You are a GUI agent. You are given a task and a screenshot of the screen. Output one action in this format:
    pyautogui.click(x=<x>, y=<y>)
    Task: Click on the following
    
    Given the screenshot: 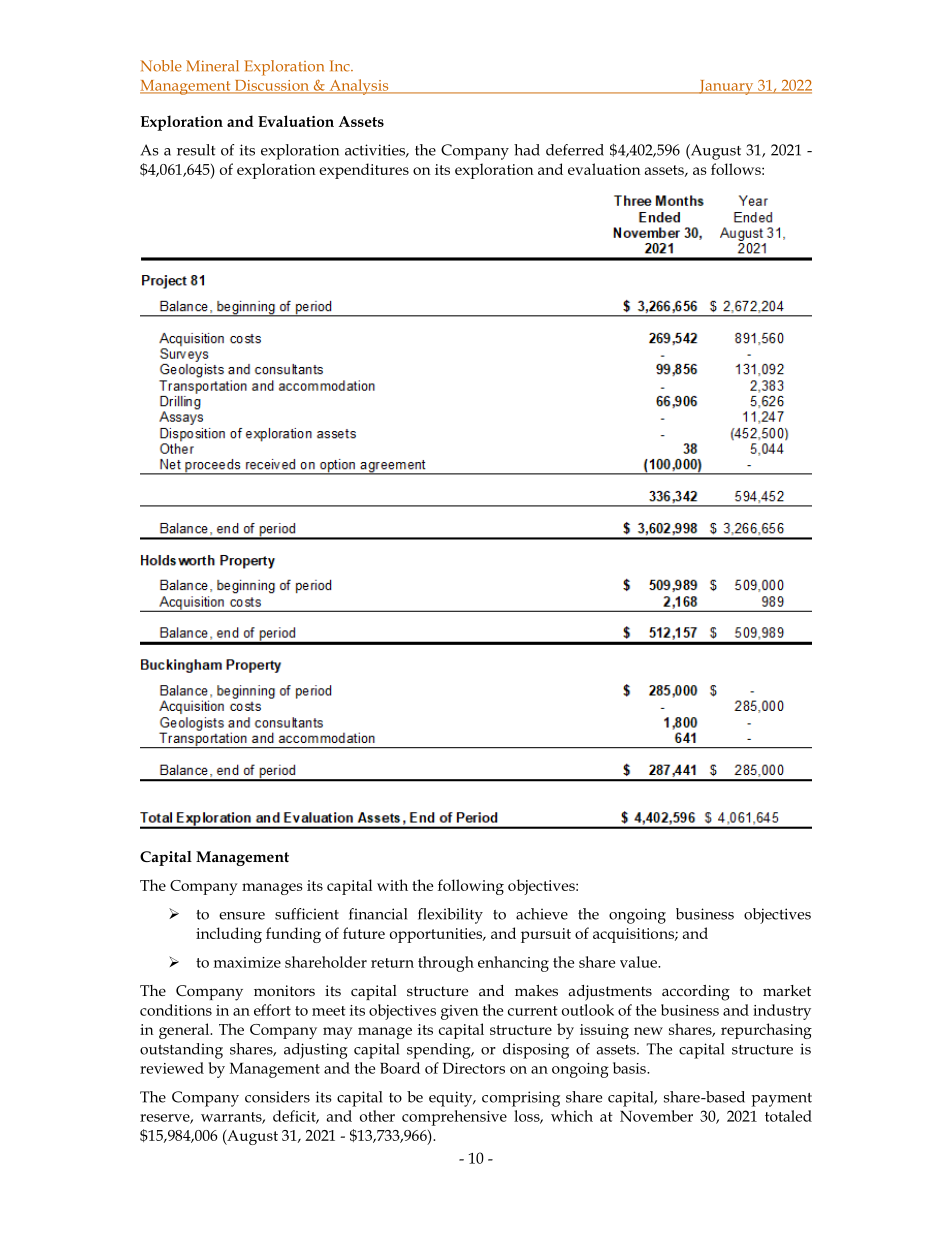 What is the action you would take?
    pyautogui.click(x=471, y=887)
